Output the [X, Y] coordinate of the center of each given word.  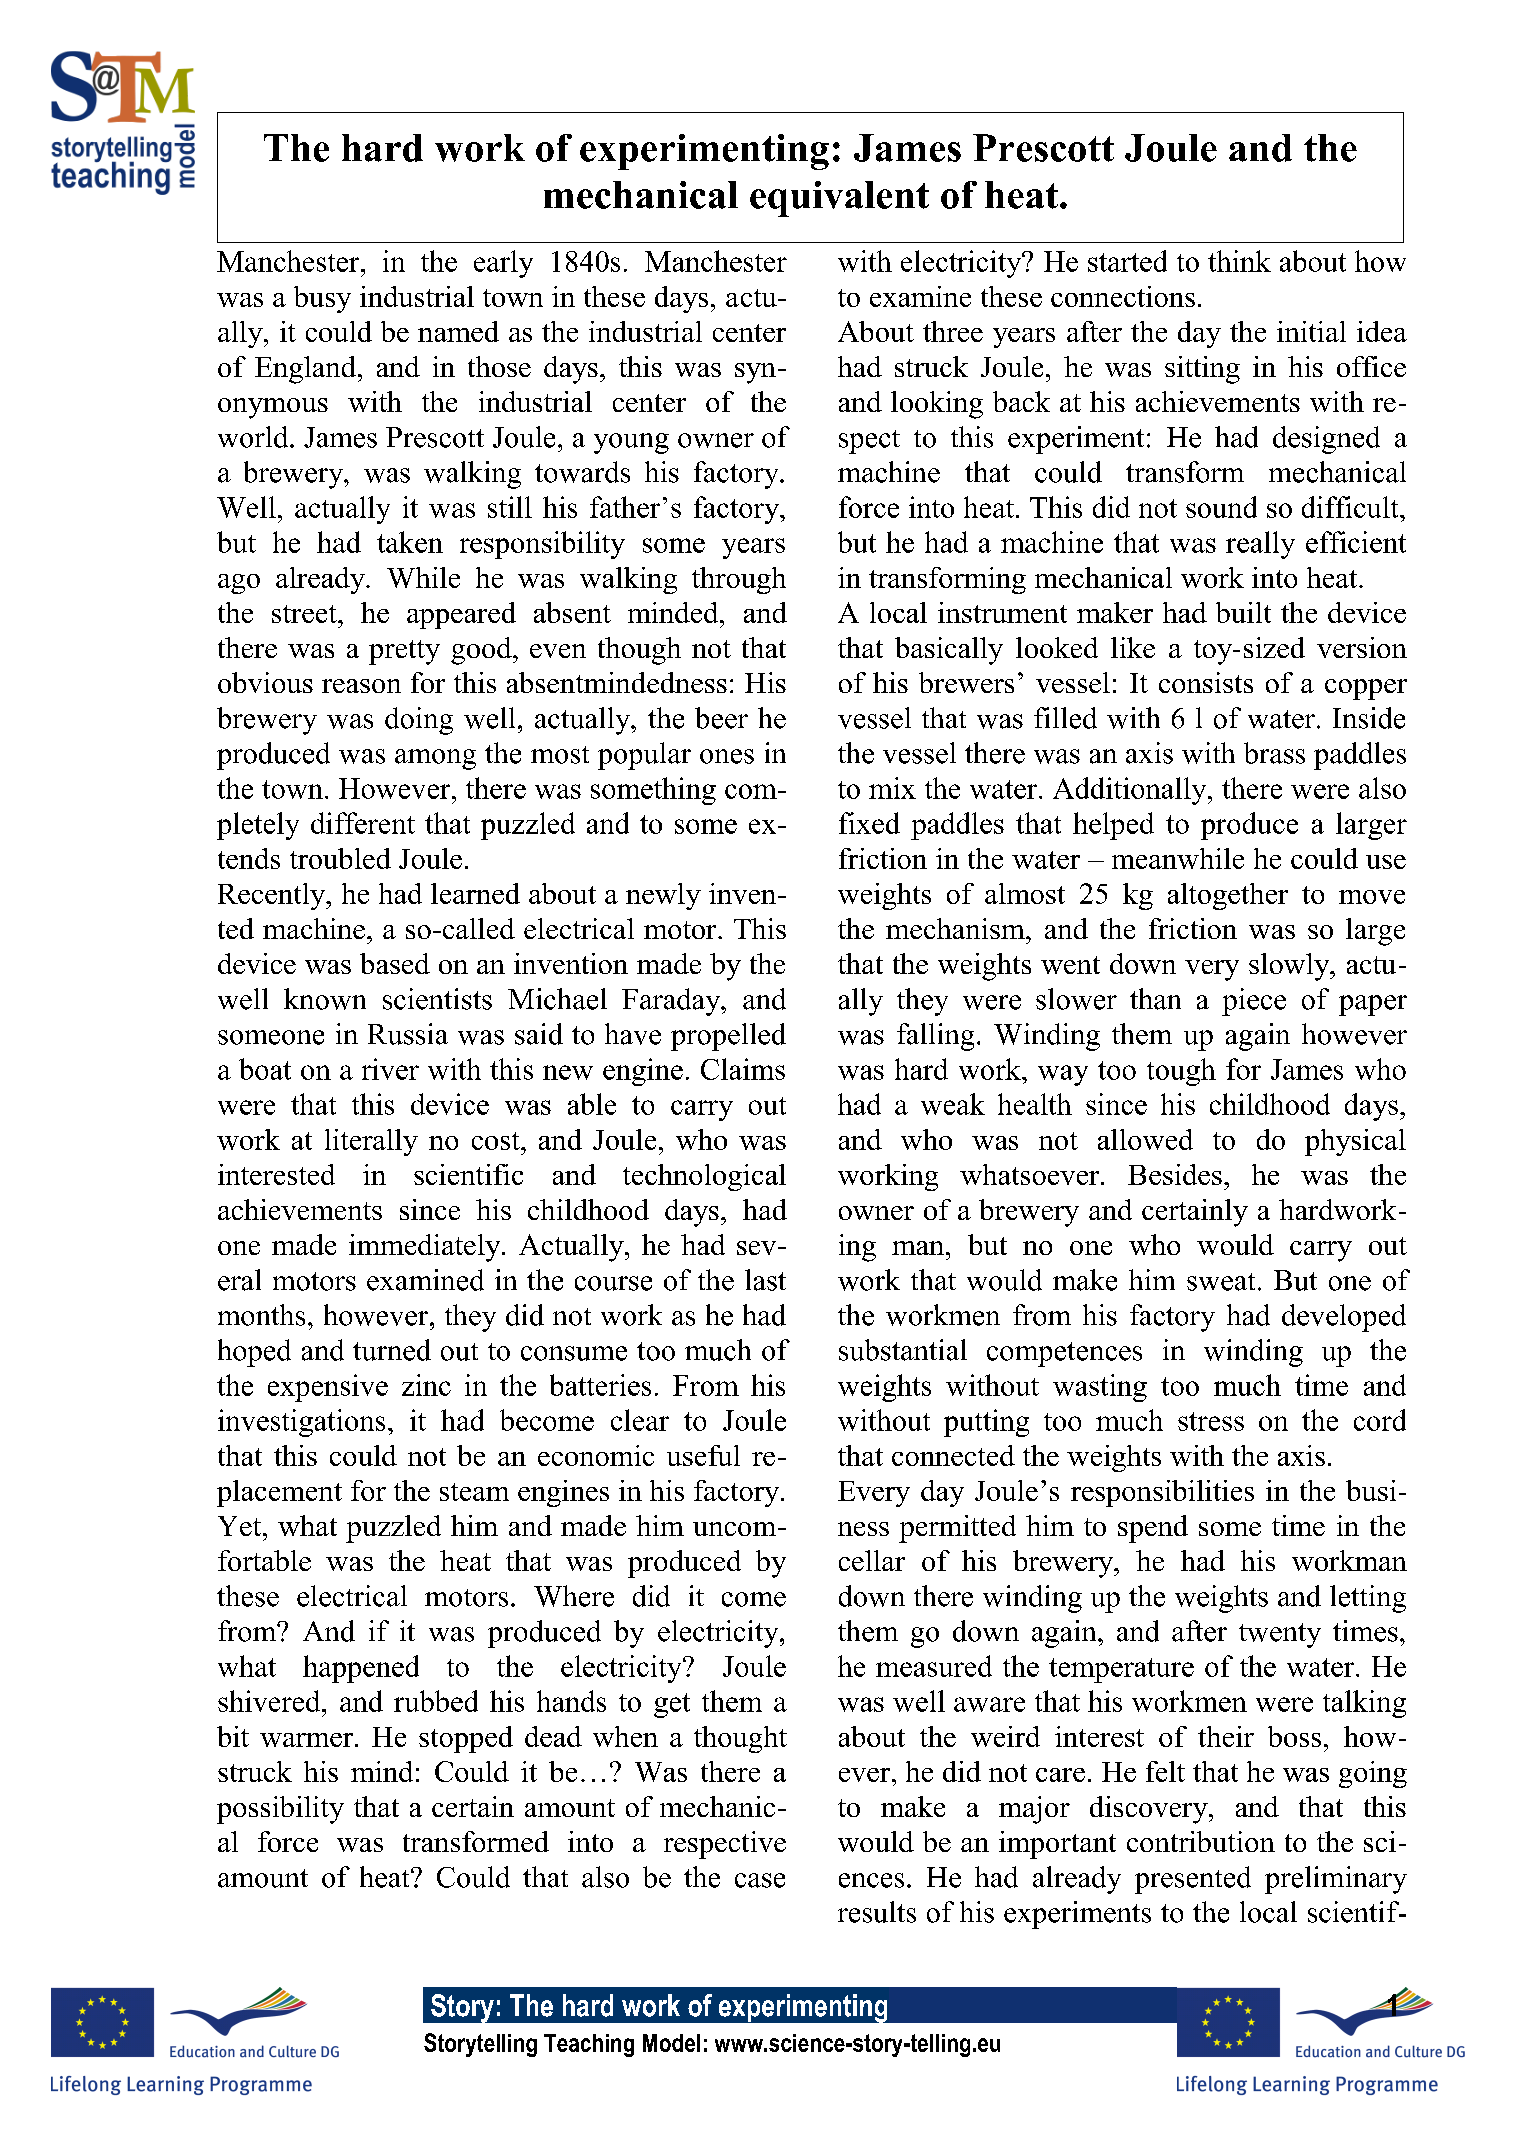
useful [703, 1455]
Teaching [589, 2045]
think [1239, 261]
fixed [869, 823]
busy [322, 299]
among [435, 759]
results [877, 1912]
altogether [1228, 896]
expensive [328, 1388]
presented [1193, 1880]
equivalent [839, 199]
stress [1211, 1421]
